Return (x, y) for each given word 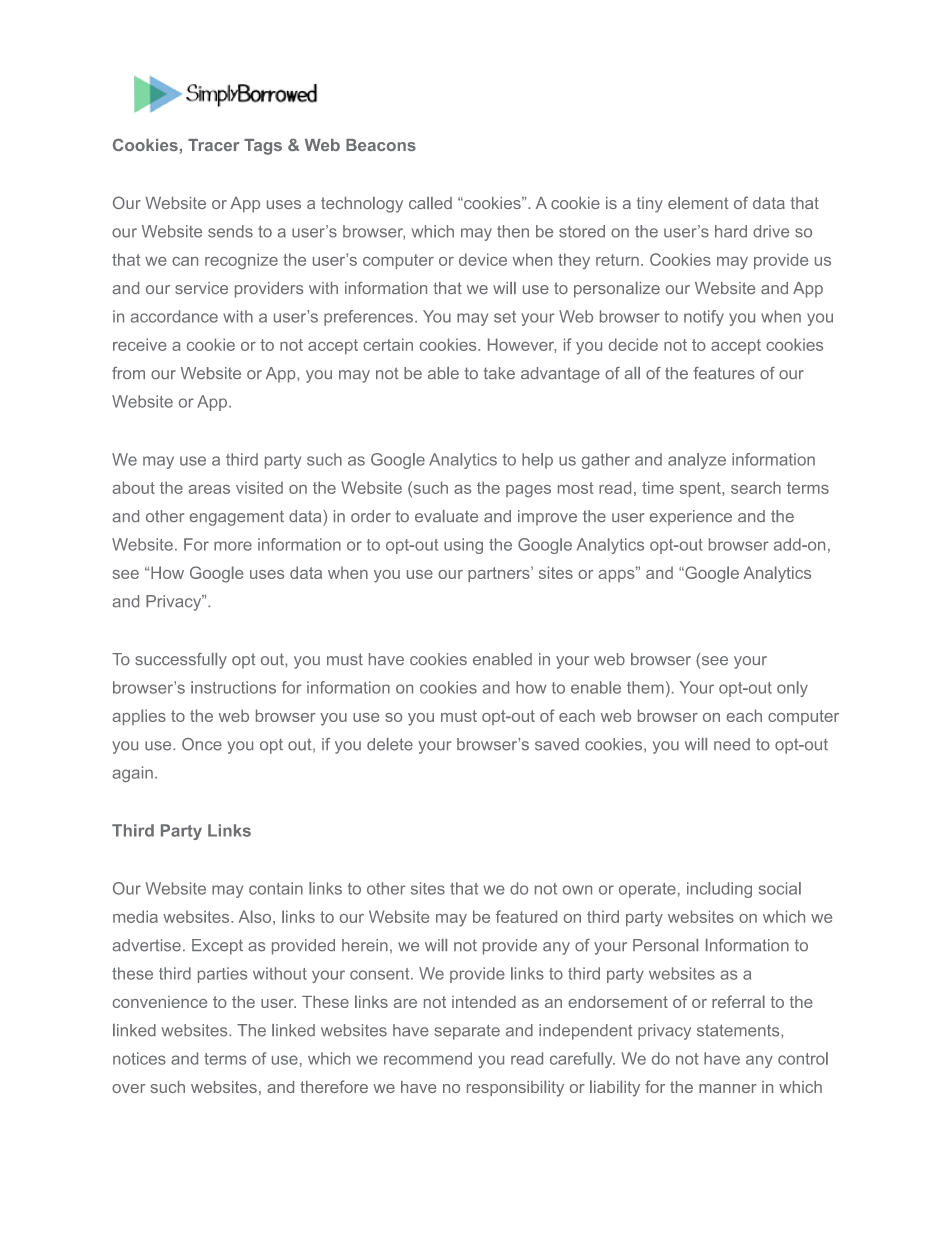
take (499, 373)
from (128, 373)
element (698, 203)
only (792, 689)
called (430, 203)
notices (139, 1058)
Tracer (214, 145)
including (719, 890)
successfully (181, 661)
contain (276, 888)
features (724, 373)
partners (500, 574)
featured (526, 916)
